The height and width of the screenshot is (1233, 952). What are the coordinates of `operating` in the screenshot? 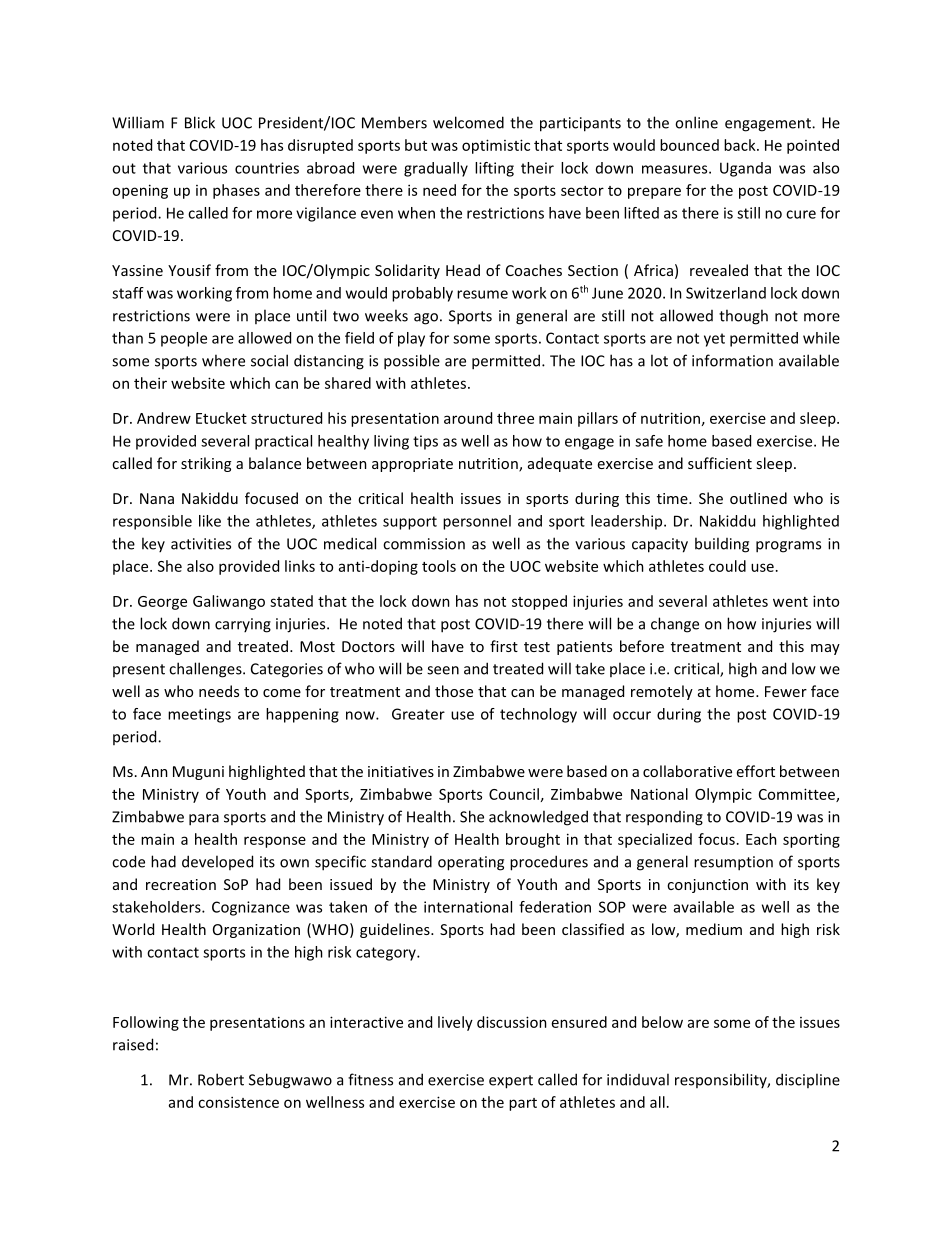 It's located at (471, 863).
